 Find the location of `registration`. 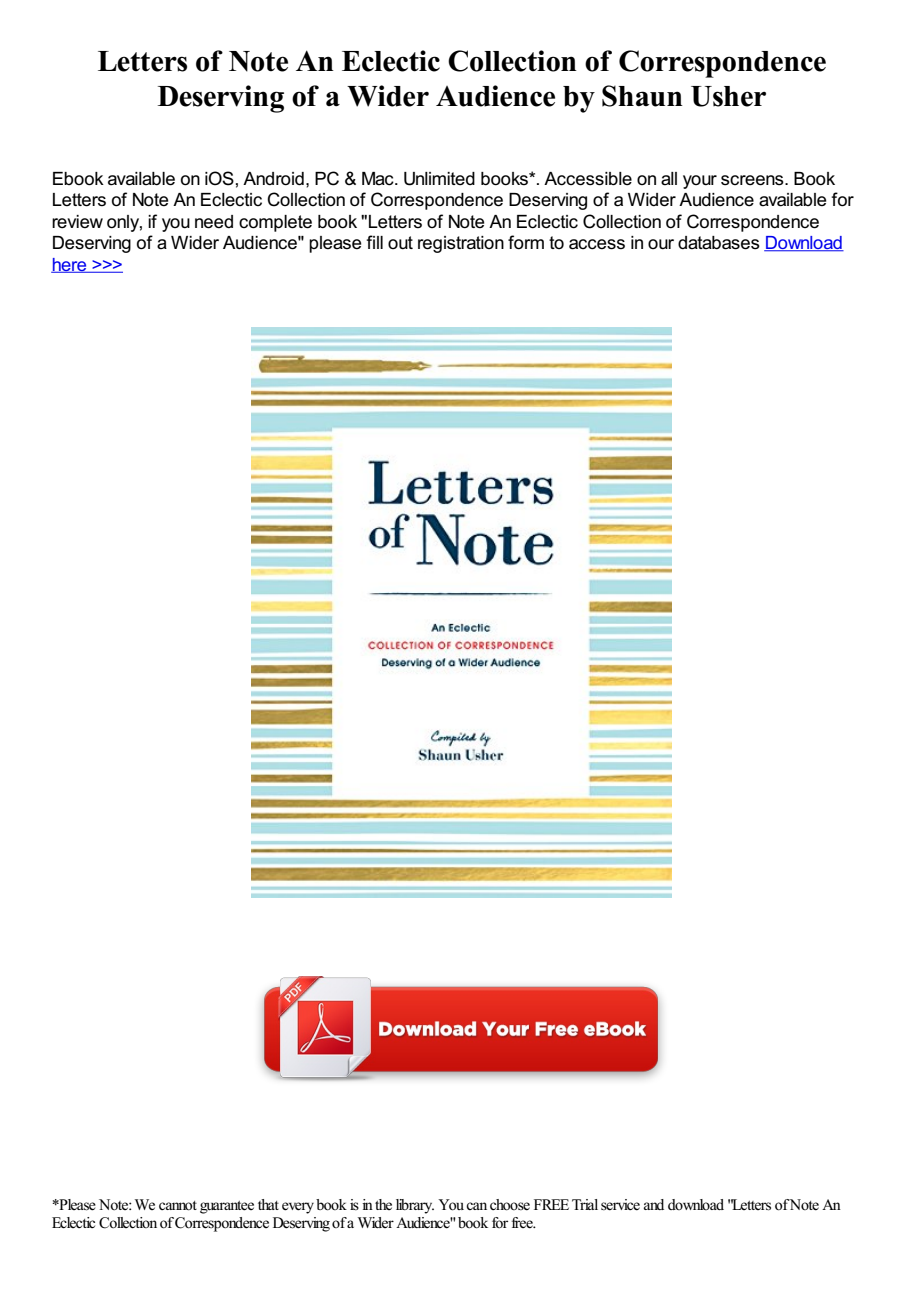

registration is located at coordinates (461, 244).
